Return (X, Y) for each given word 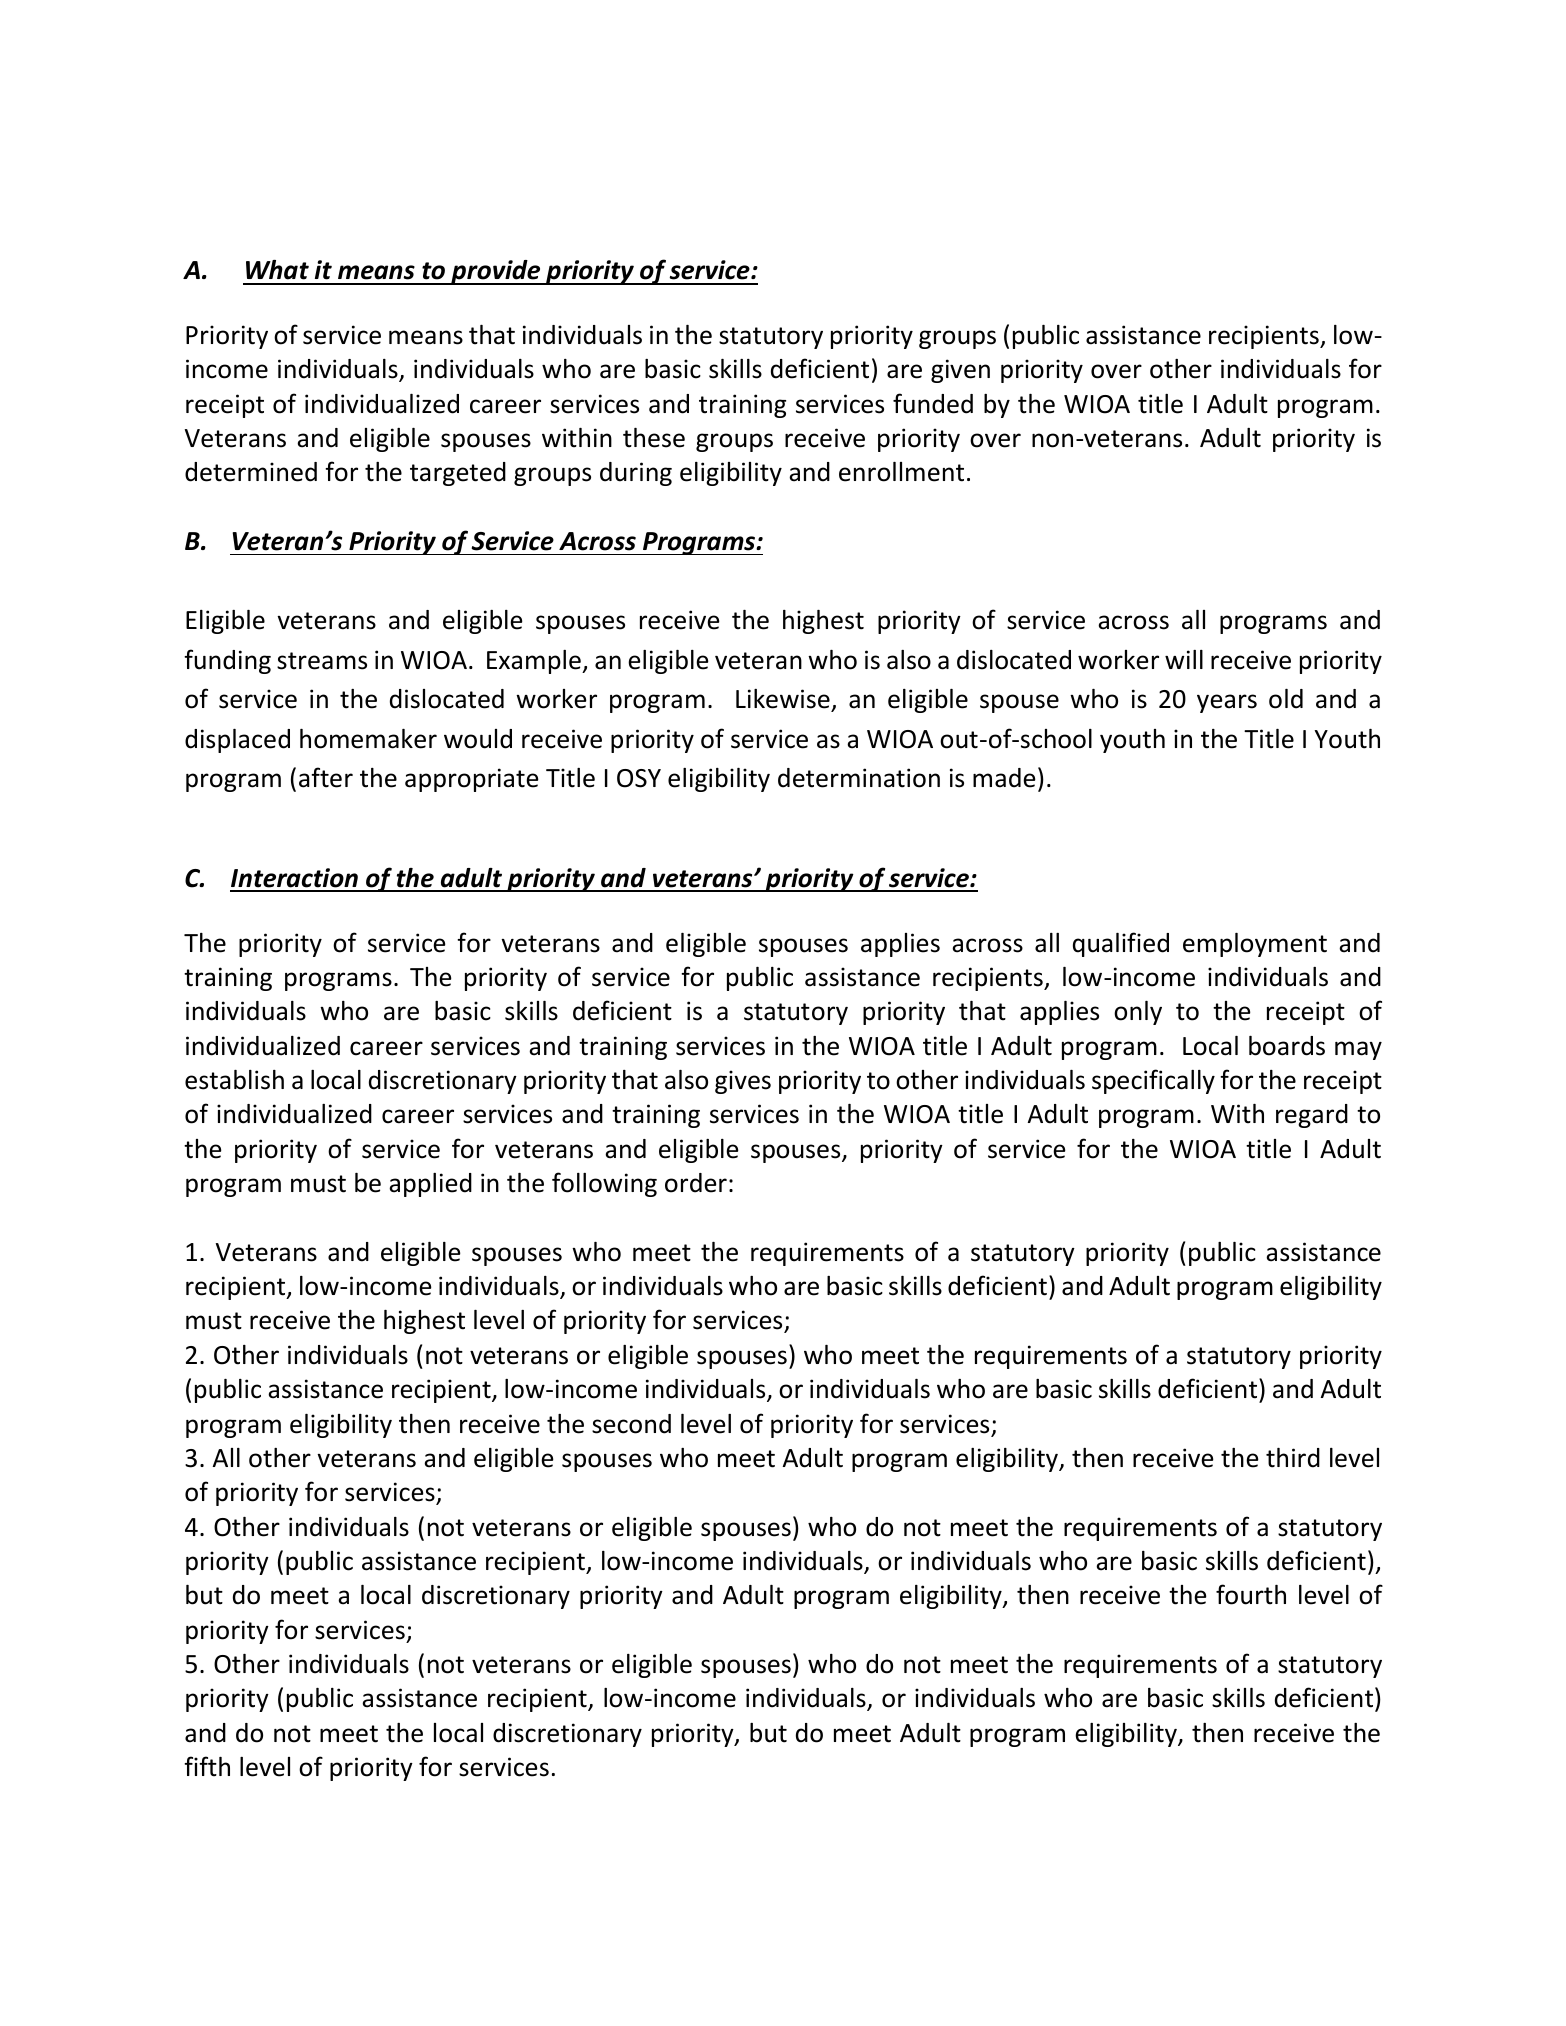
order (696, 1183)
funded (933, 403)
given (960, 371)
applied (430, 1185)
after (326, 777)
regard (1312, 1116)
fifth (207, 1766)
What (277, 270)
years (1227, 703)
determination (859, 778)
